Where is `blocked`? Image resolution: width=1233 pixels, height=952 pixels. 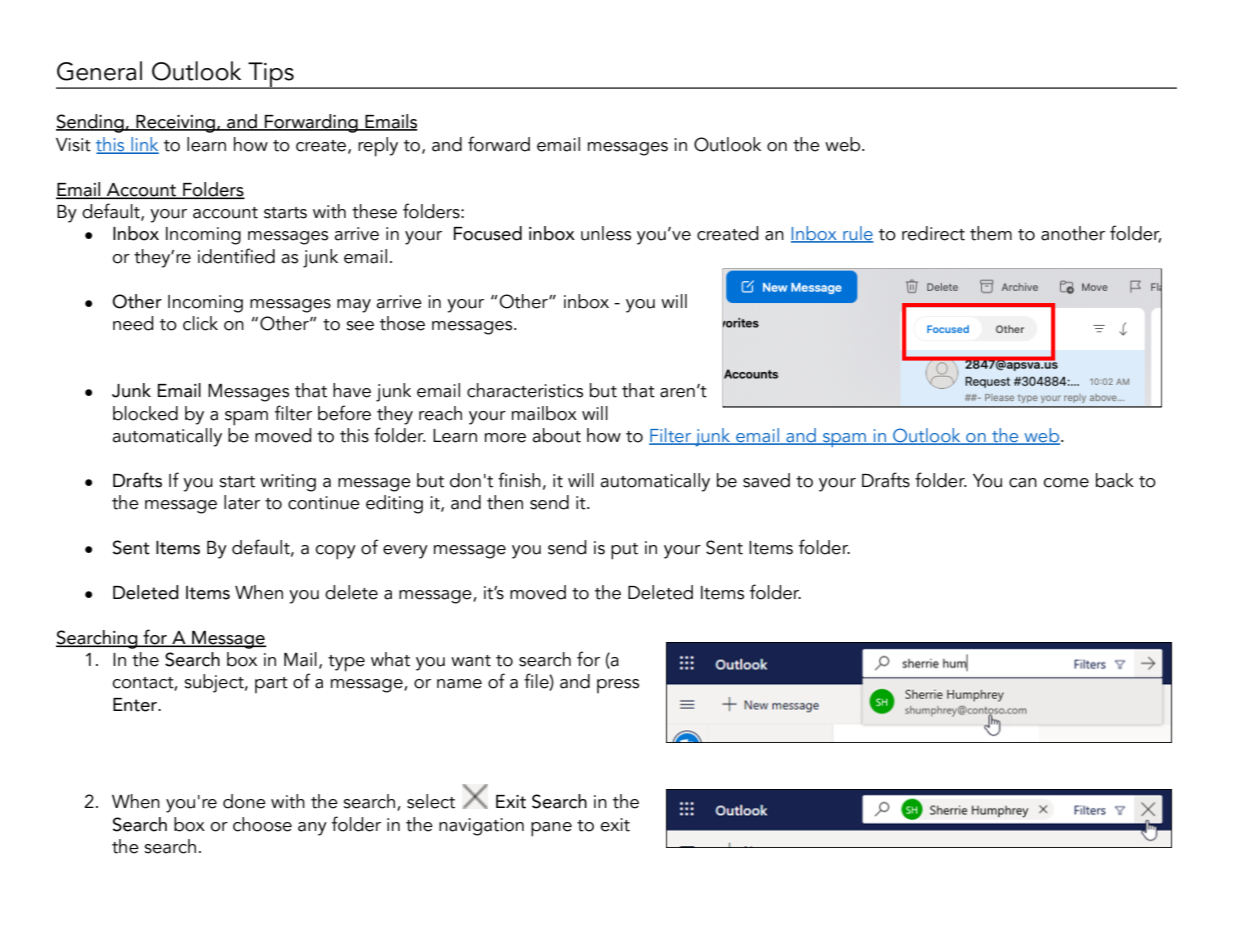
blocked is located at coordinates (145, 413).
